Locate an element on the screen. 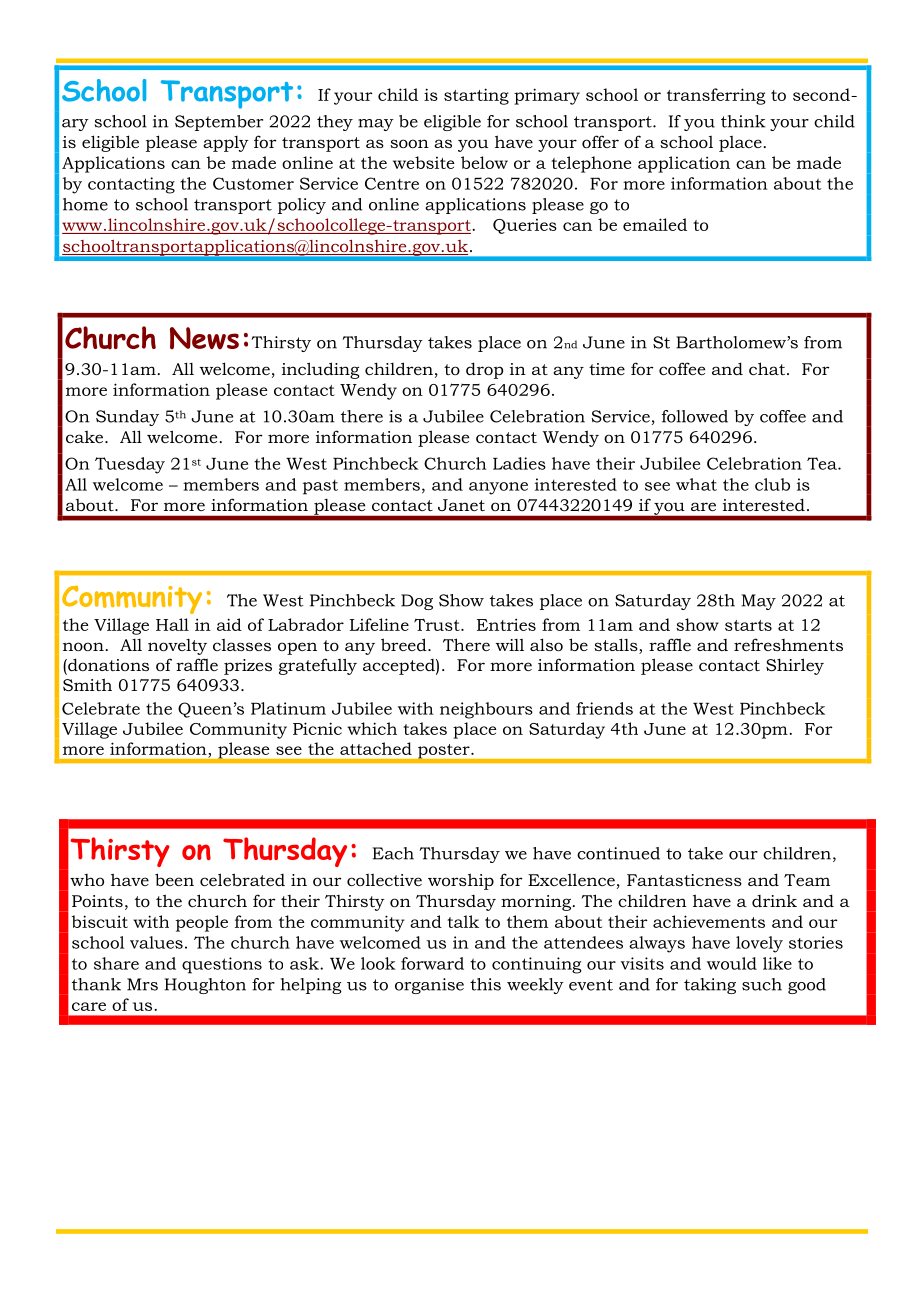 This screenshot has width=924, height=1308. Shirley is located at coordinates (795, 666).
